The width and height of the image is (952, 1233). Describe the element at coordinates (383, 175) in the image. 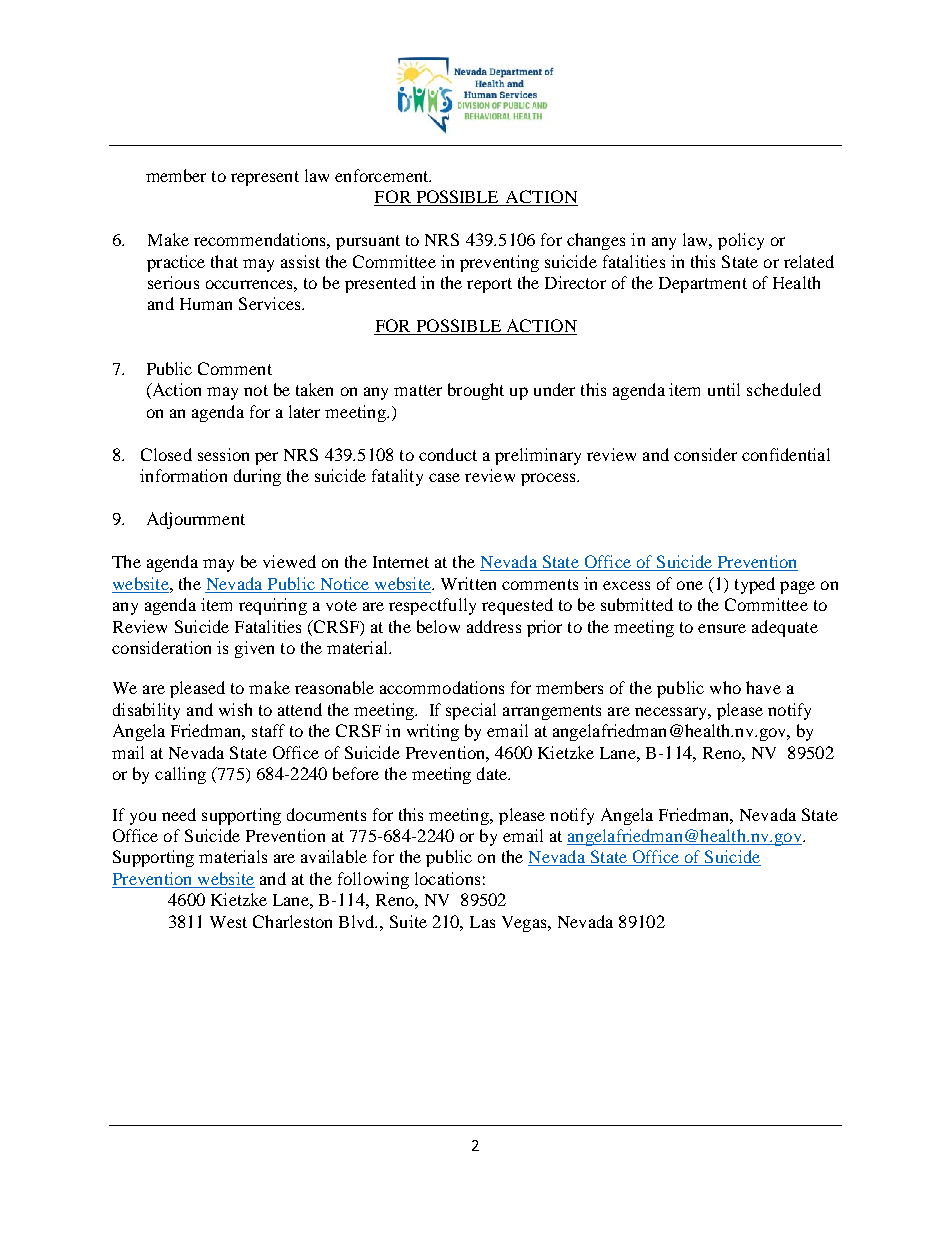

I see `enforcement` at that location.
